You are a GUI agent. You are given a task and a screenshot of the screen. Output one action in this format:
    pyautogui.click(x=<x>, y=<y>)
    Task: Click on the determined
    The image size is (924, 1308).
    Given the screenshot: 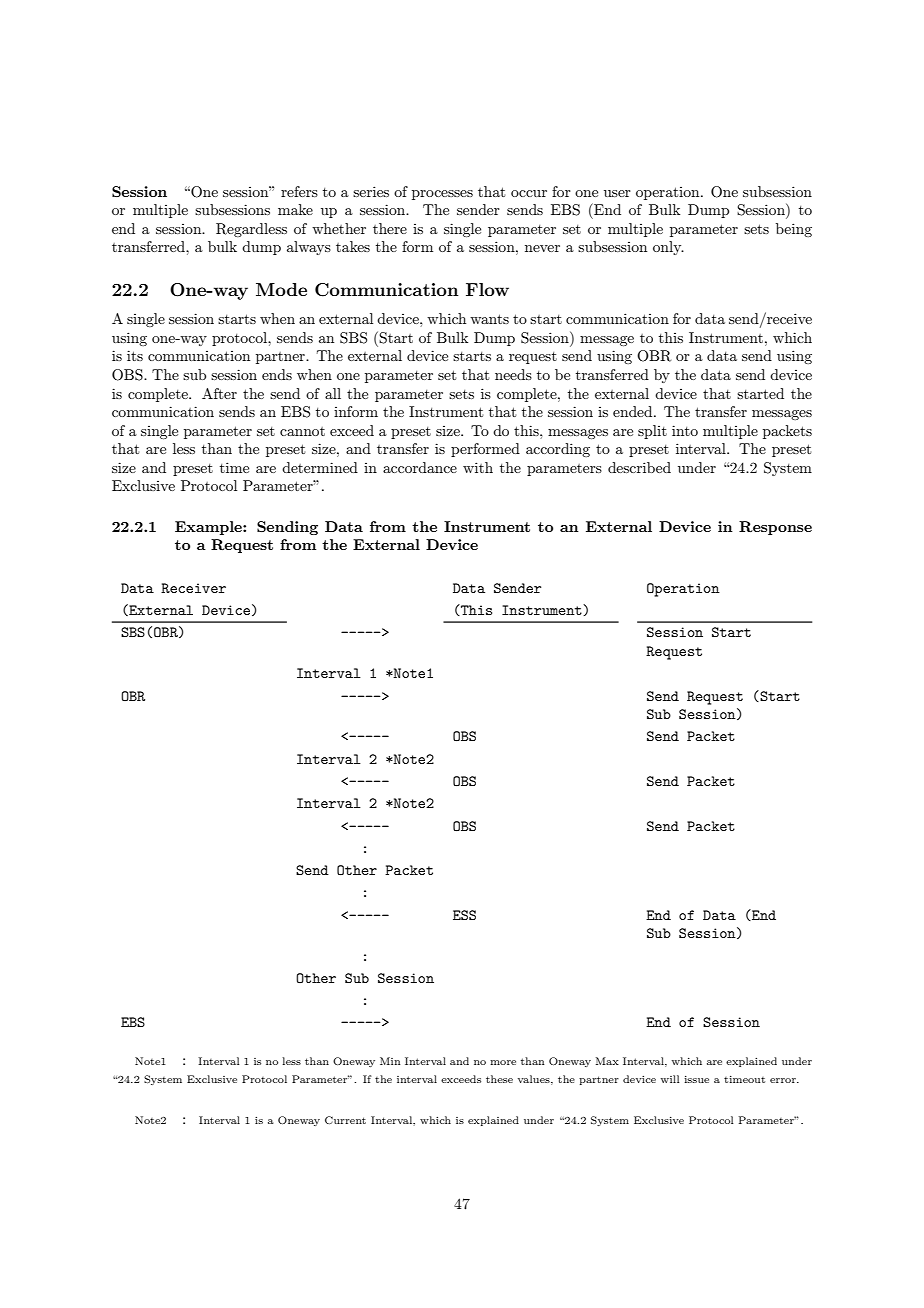 What is the action you would take?
    pyautogui.click(x=320, y=467)
